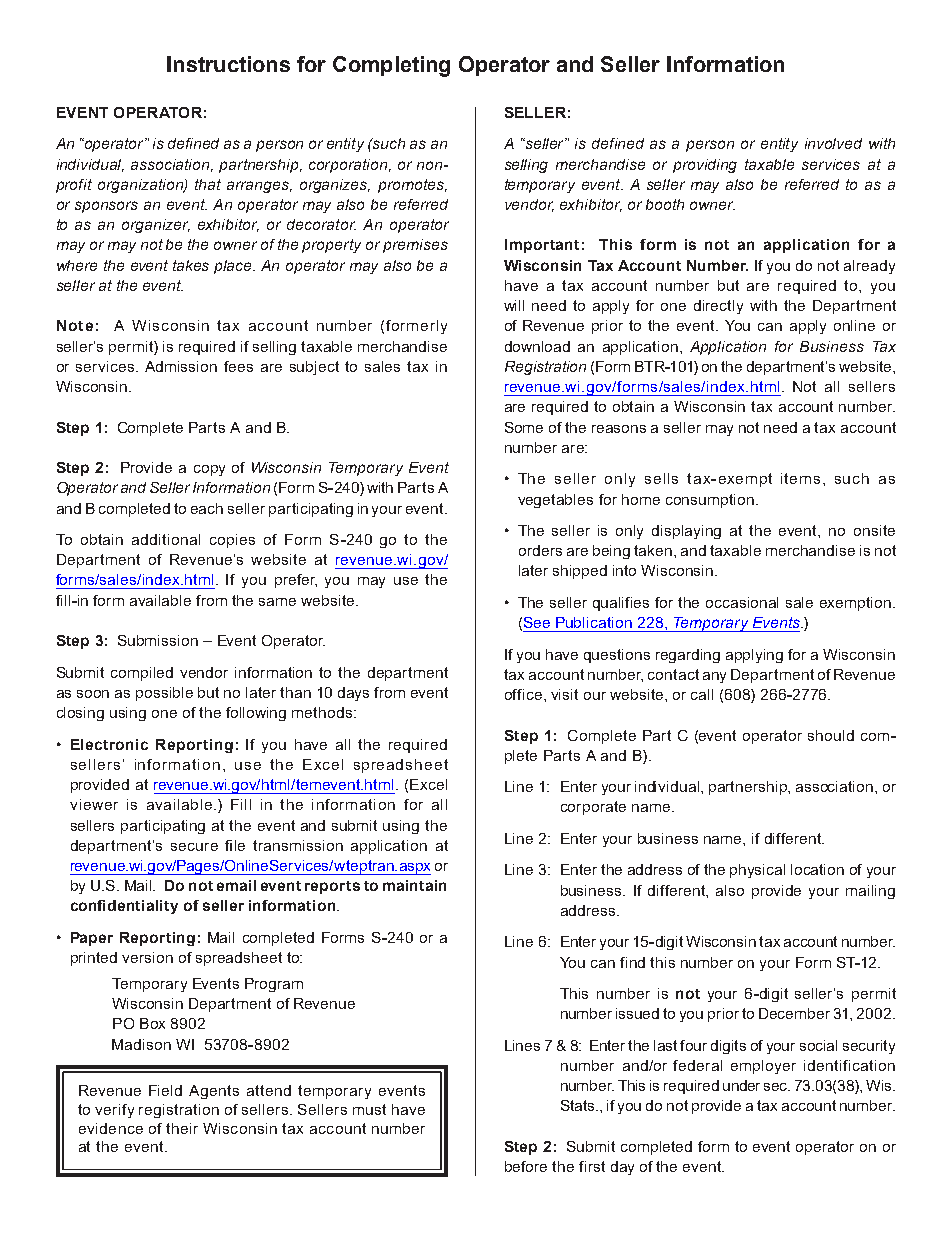 This screenshot has width=952, height=1233. I want to click on before, so click(526, 1166).
